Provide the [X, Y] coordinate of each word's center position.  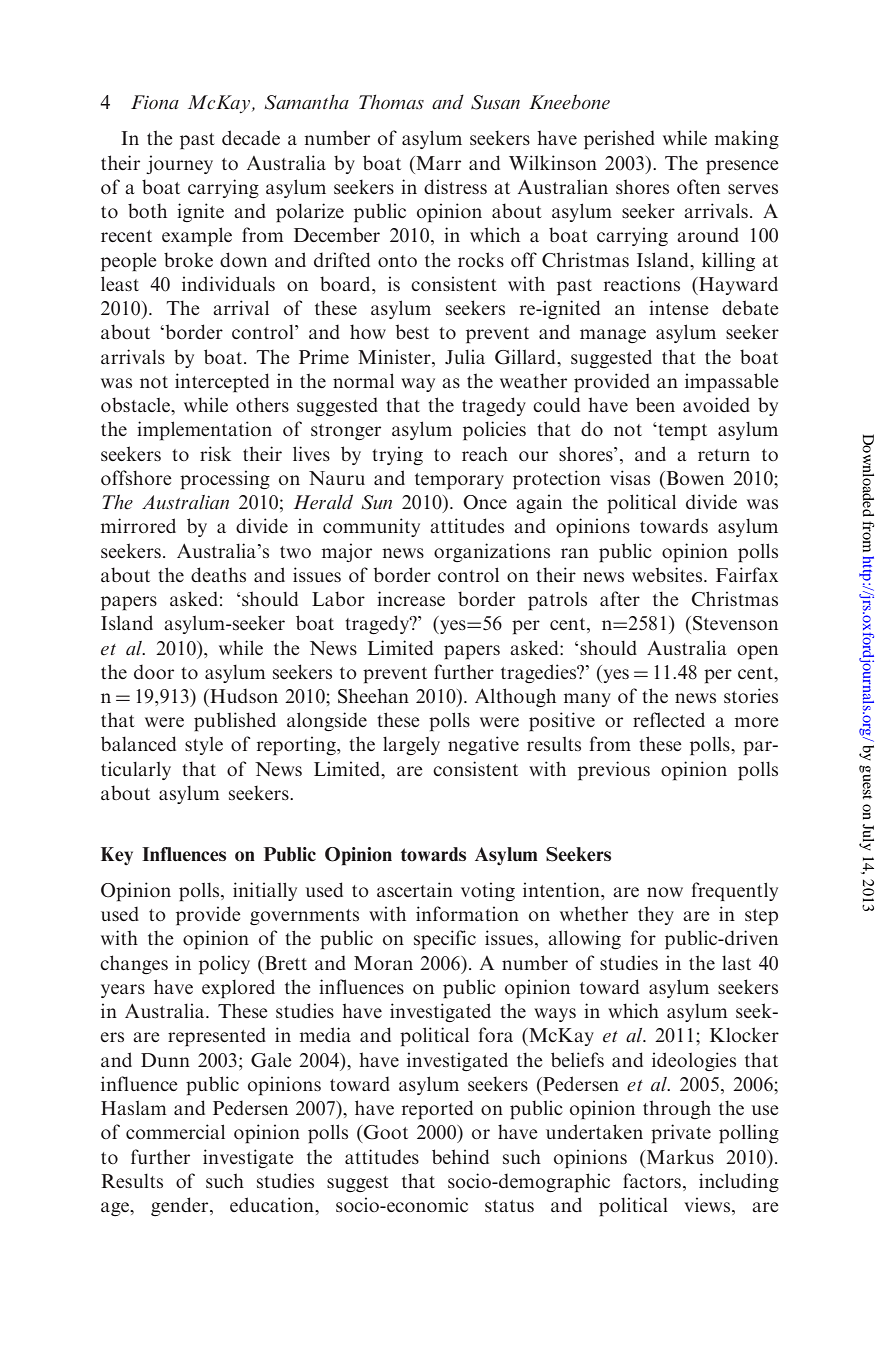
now [665, 892]
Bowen [694, 478]
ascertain [415, 889]
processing [225, 480]
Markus [680, 1156]
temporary [459, 481]
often [698, 186]
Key [117, 856]
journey [179, 164]
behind [460, 1156]
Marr [437, 163]
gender [181, 1206]
